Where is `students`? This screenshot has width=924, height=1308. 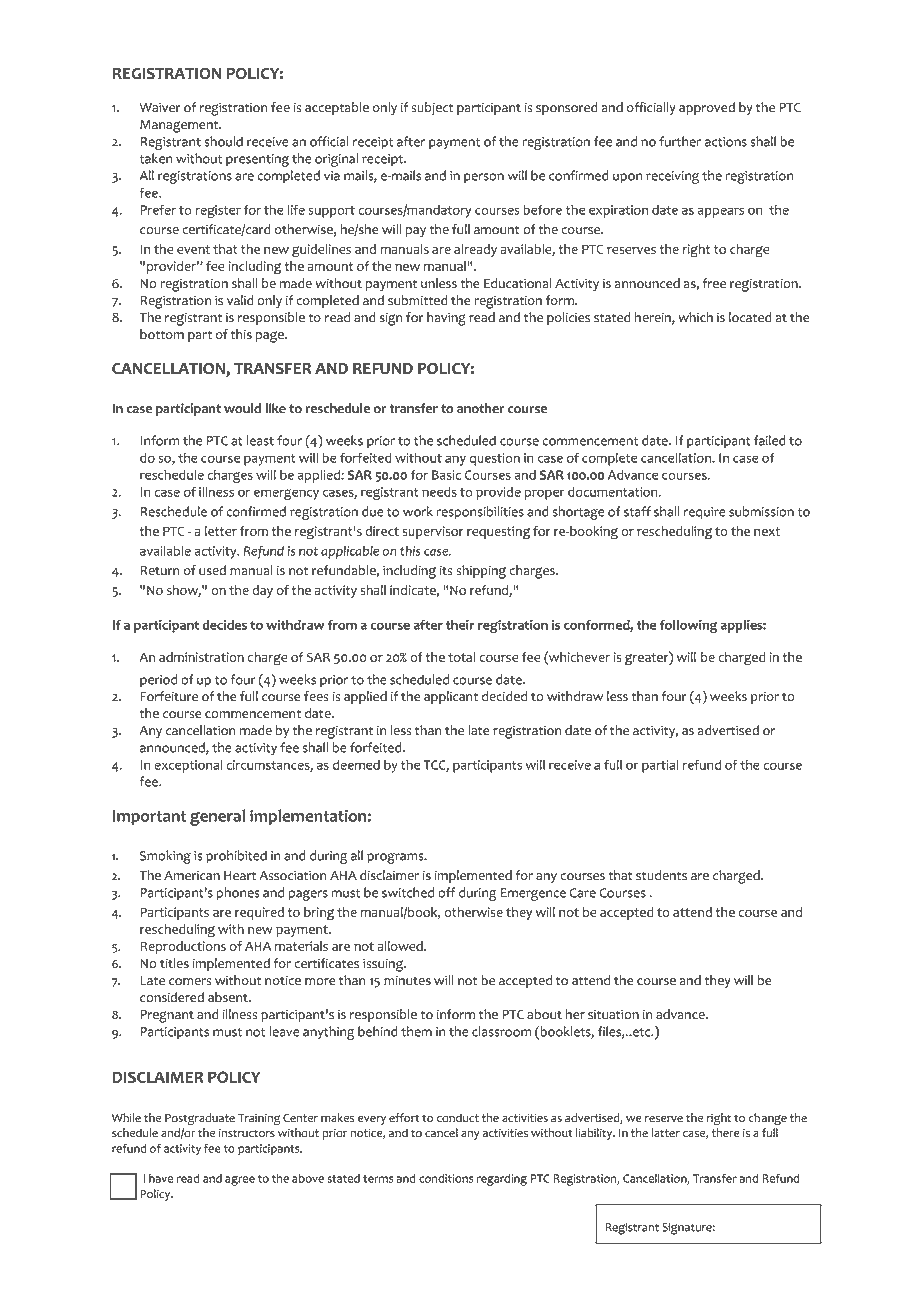 students is located at coordinates (661, 875).
